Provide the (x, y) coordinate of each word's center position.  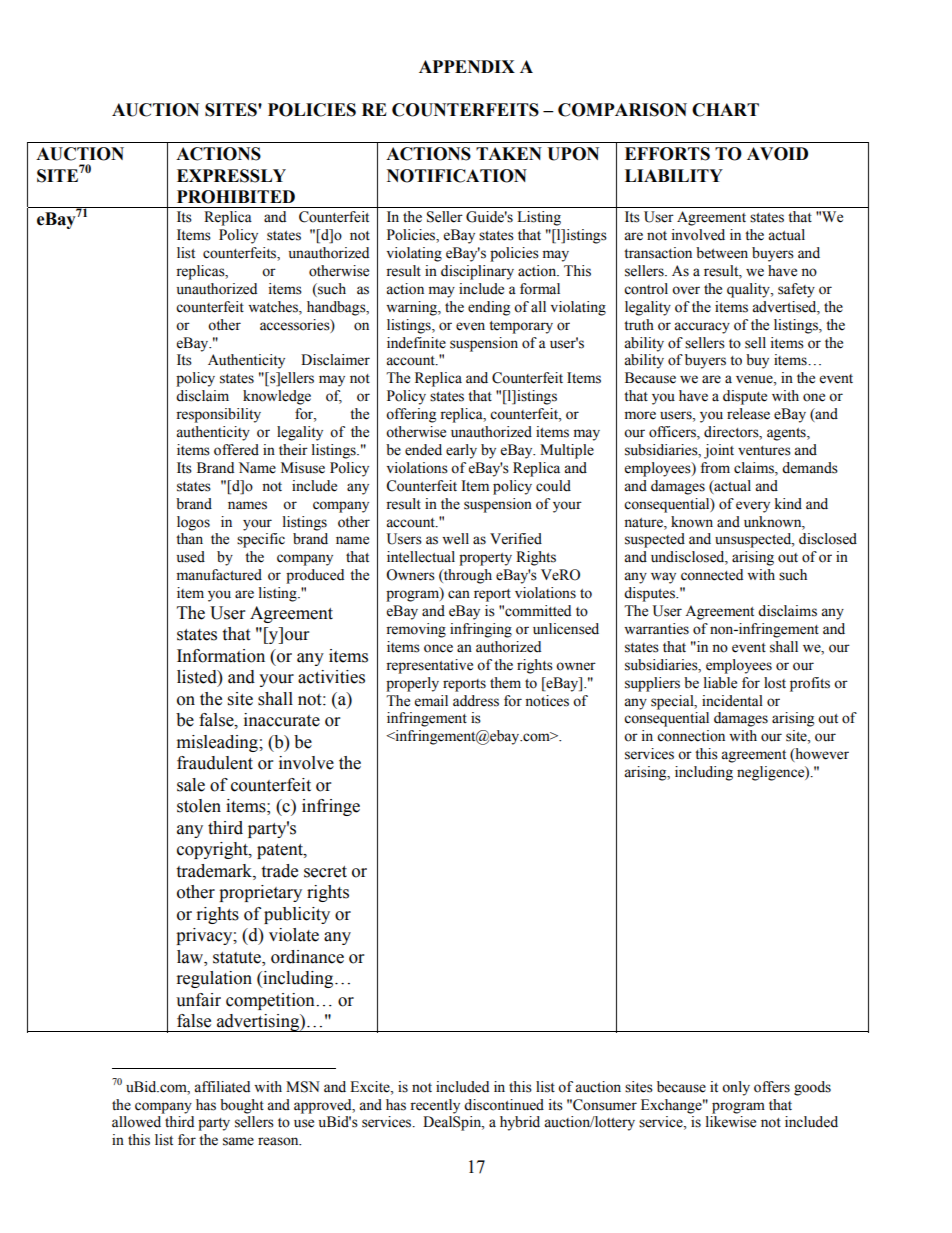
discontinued (504, 1105)
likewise (731, 1122)
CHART (725, 110)
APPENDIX (467, 66)
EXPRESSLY (231, 176)
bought (242, 1106)
